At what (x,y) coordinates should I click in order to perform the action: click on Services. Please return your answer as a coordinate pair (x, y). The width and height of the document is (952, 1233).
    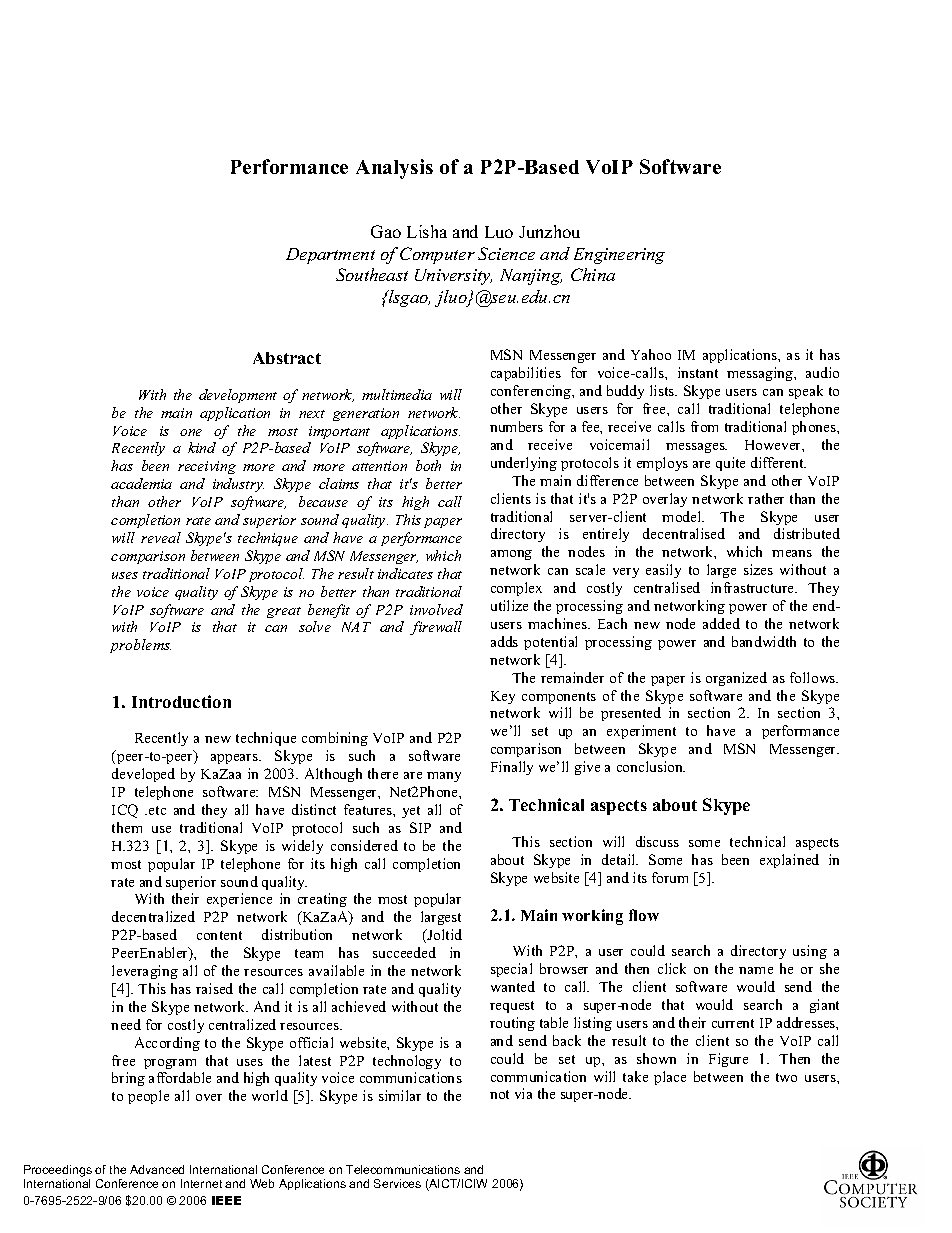
    Looking at the image, I should click on (397, 1183).
